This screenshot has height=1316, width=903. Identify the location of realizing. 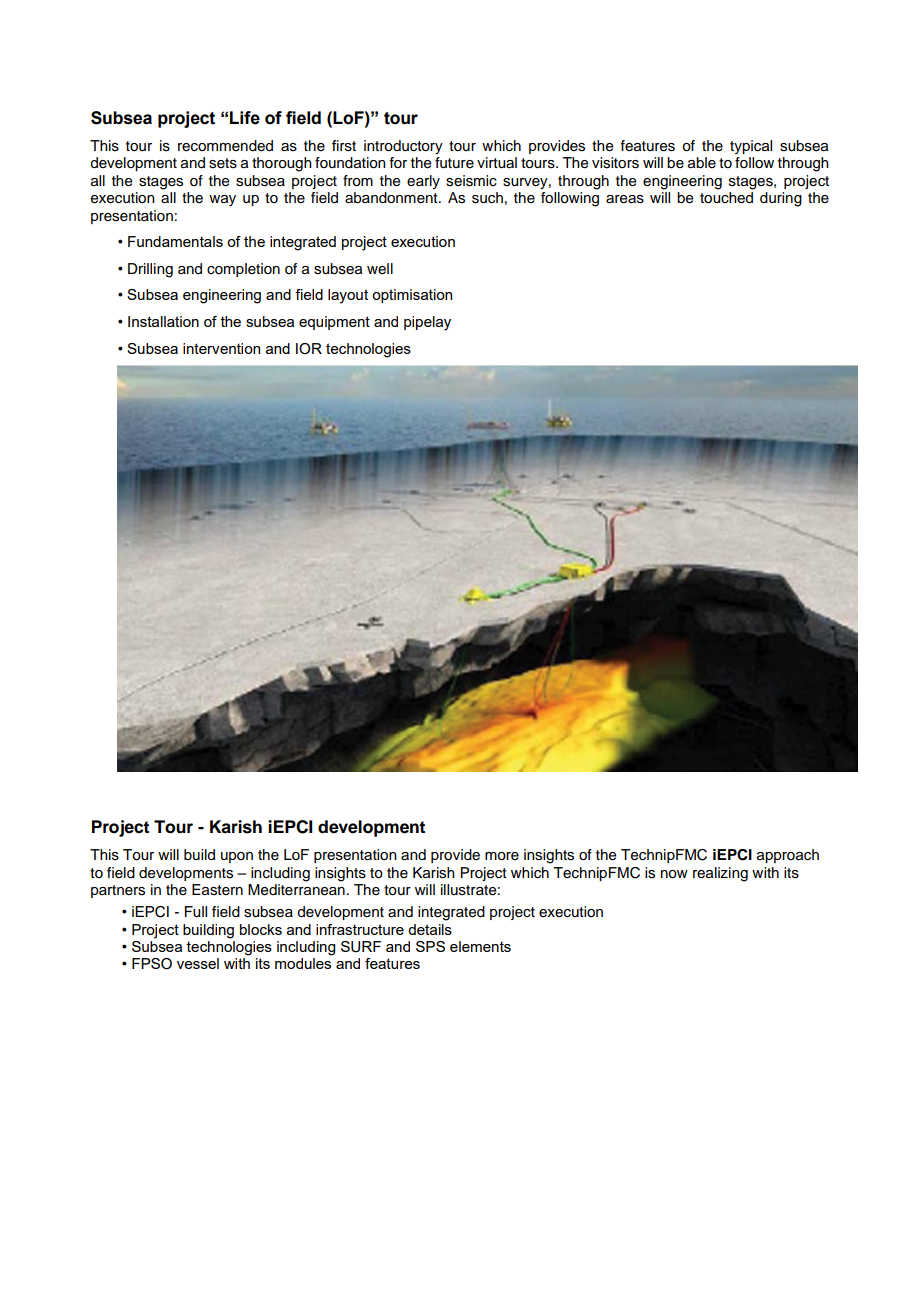
(720, 874).
